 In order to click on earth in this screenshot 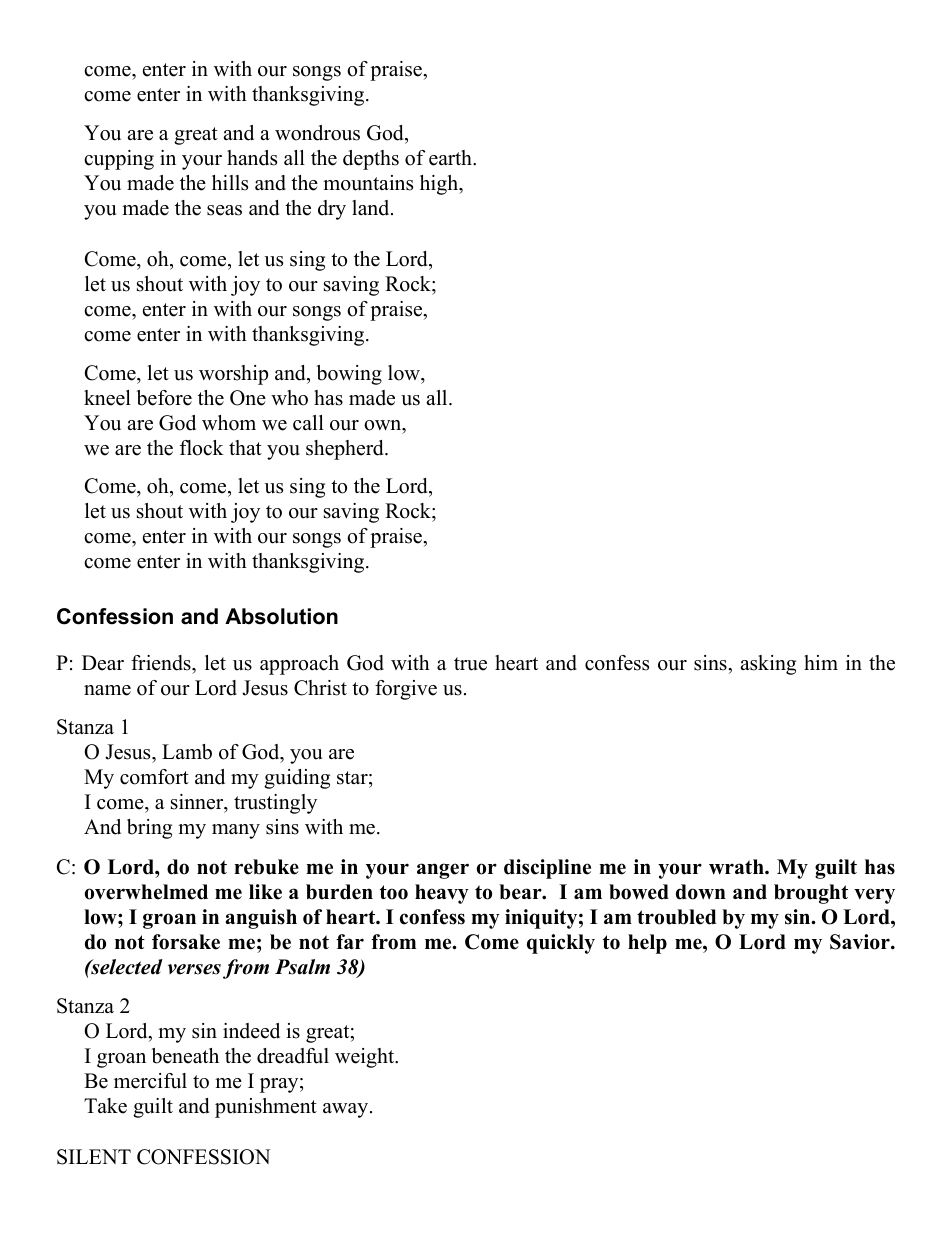, I will do `click(451, 158)`.
